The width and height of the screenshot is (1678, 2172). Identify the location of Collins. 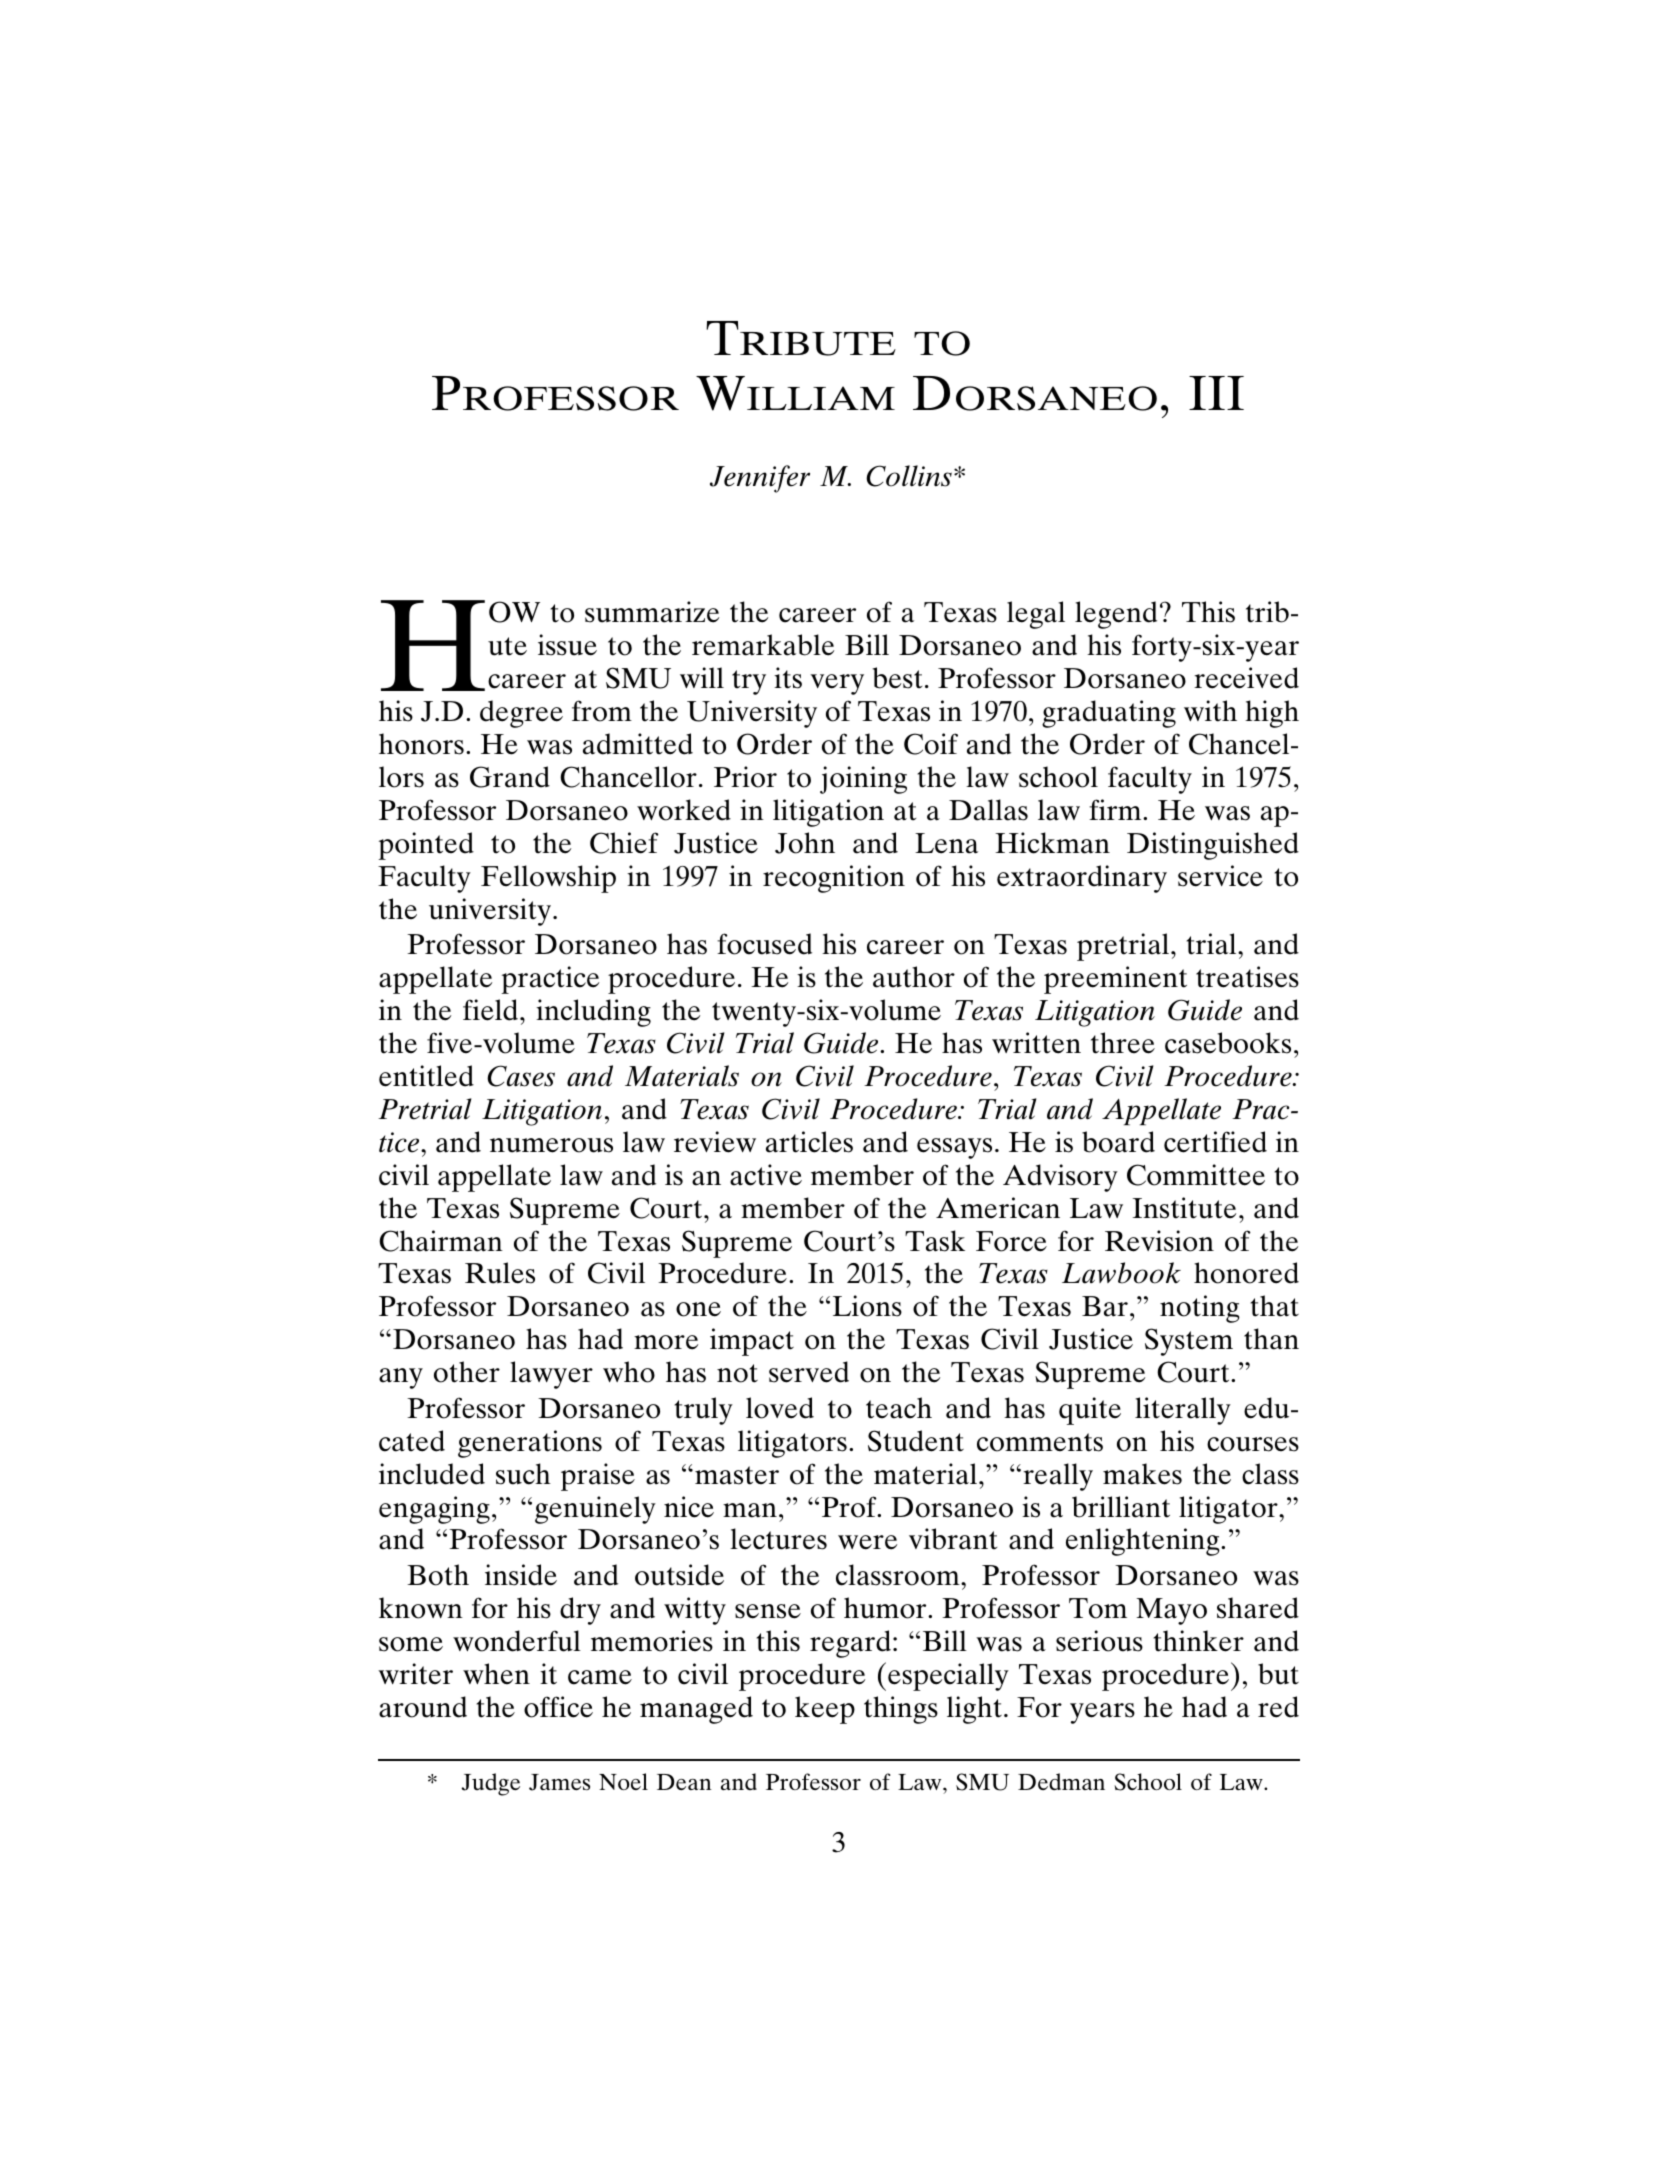
(909, 476).
